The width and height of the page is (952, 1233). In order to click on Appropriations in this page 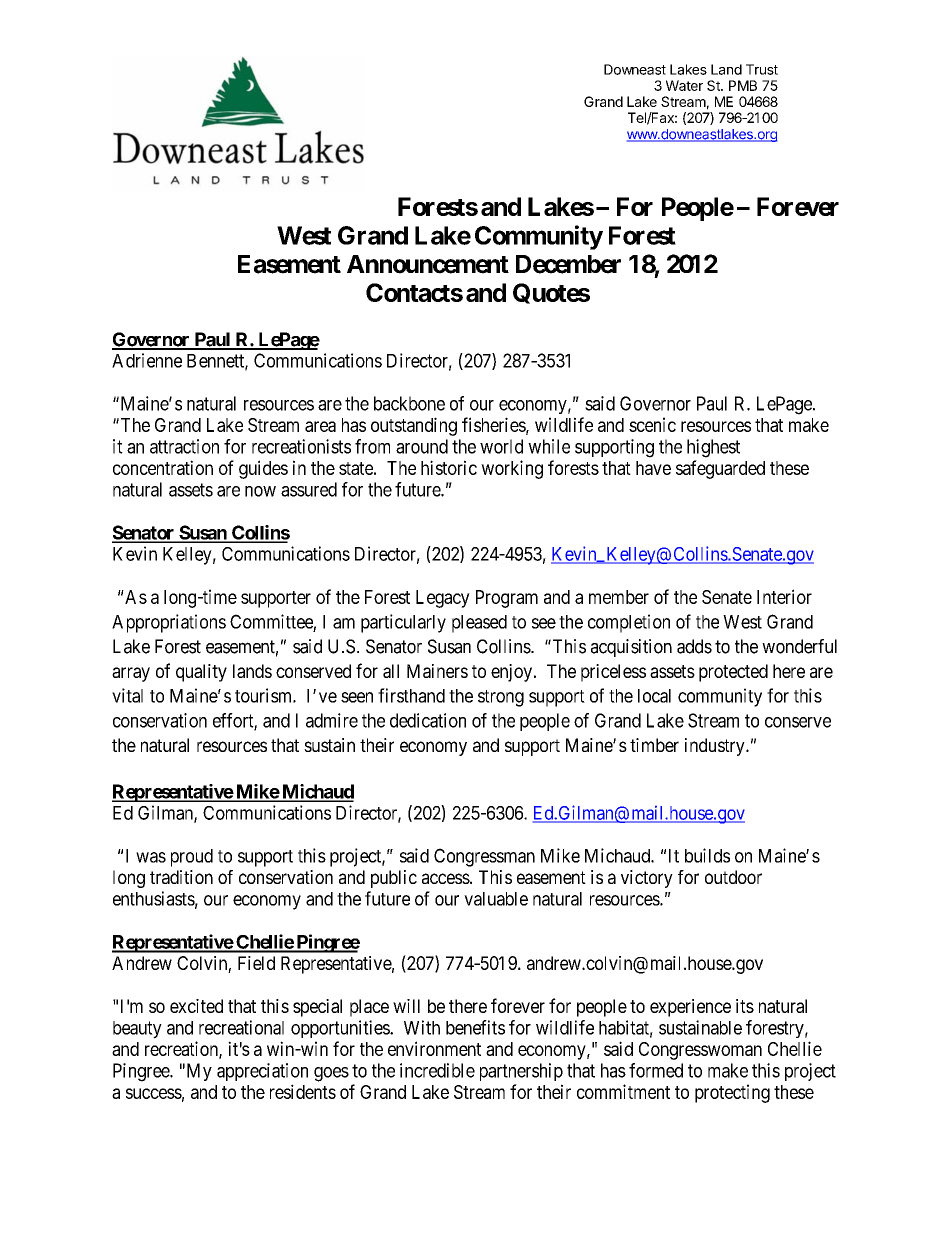, I will do `click(169, 623)`.
